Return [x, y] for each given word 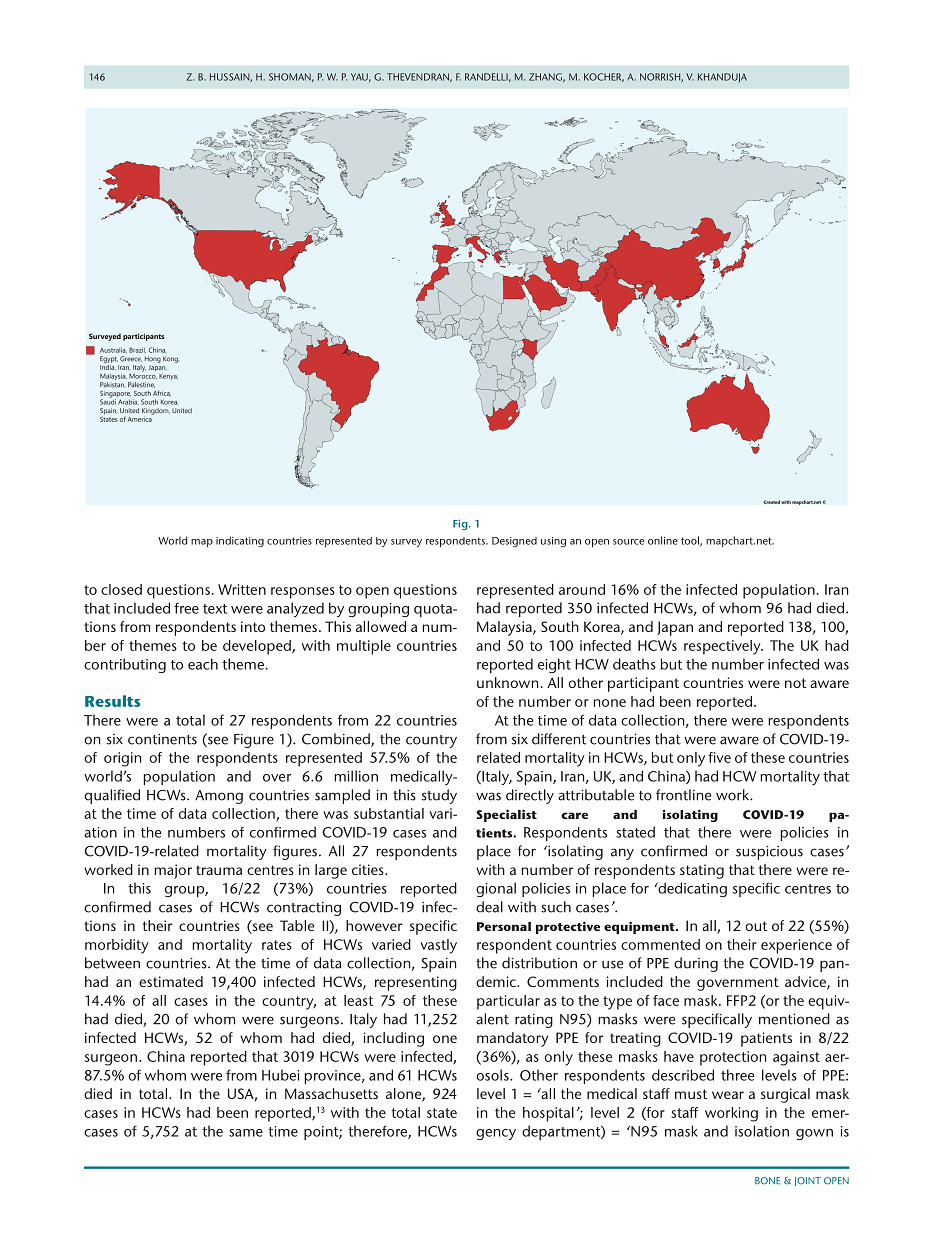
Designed [514, 542]
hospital [548, 1114]
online [663, 540]
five [719, 757]
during [696, 964]
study [439, 796]
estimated [171, 981]
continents [162, 739]
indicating [240, 541]
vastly [438, 946]
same [246, 1133]
